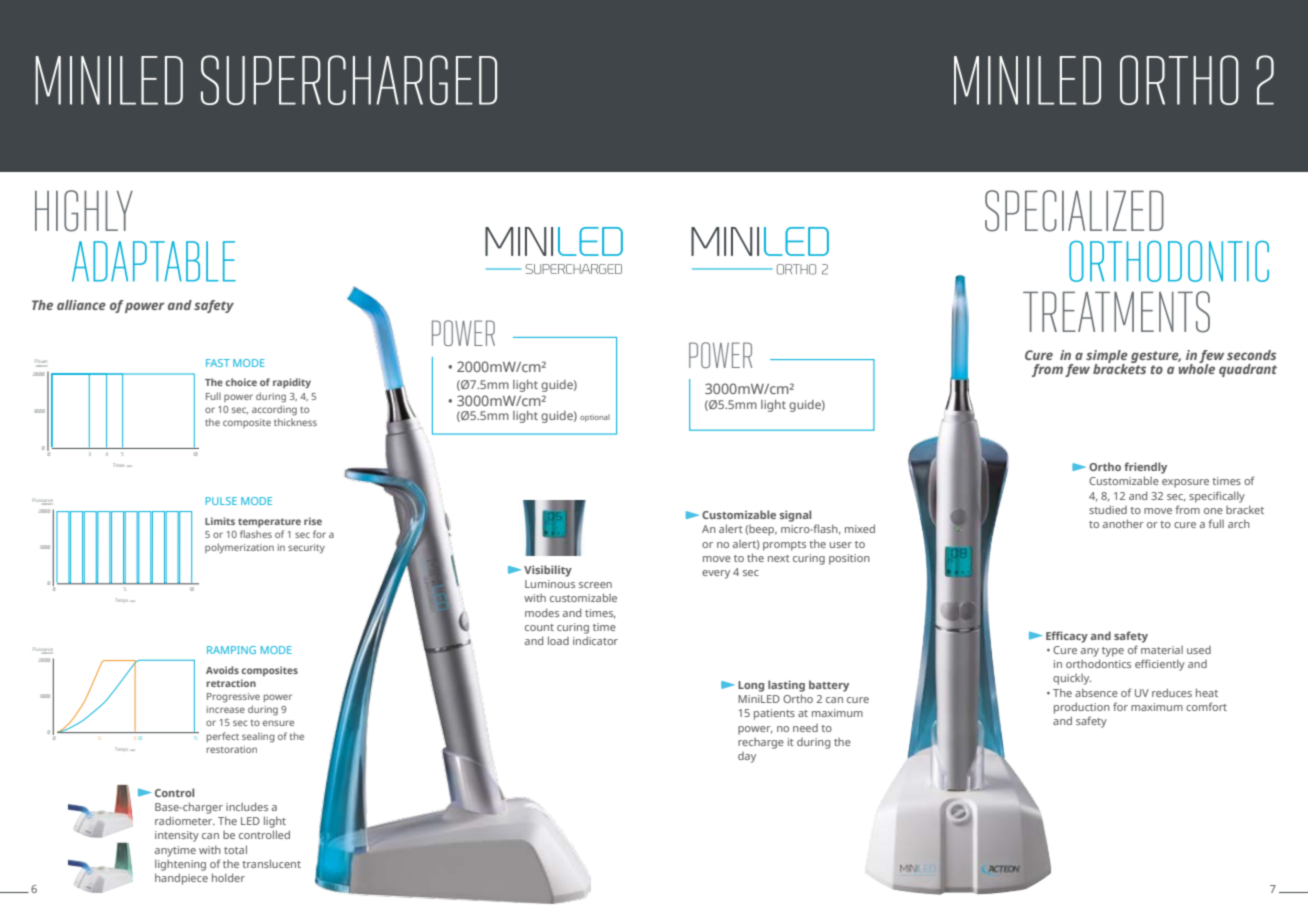  I want to click on SUPERCHARGED, so click(349, 80).
